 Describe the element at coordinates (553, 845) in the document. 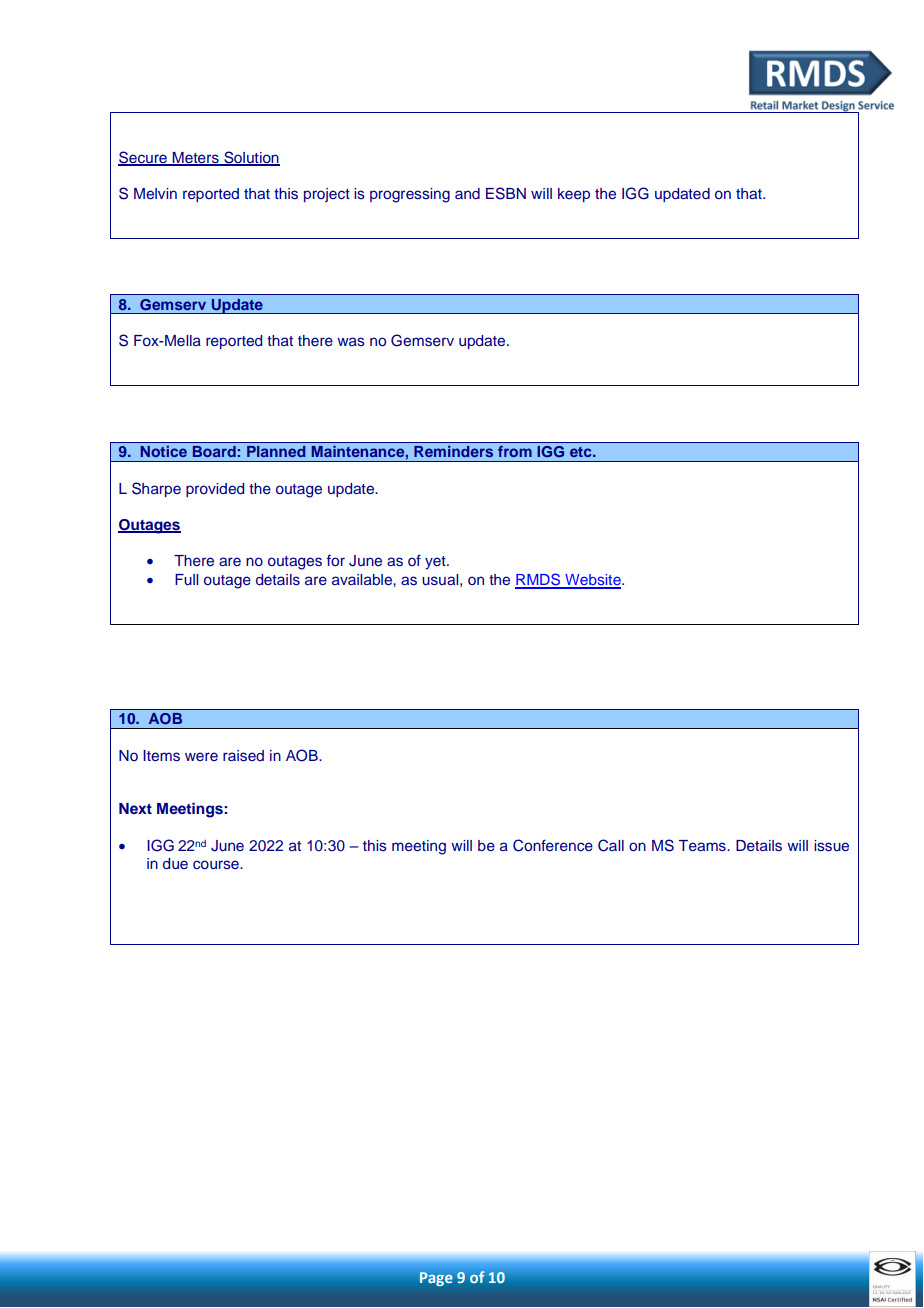

I see `Conference` at that location.
